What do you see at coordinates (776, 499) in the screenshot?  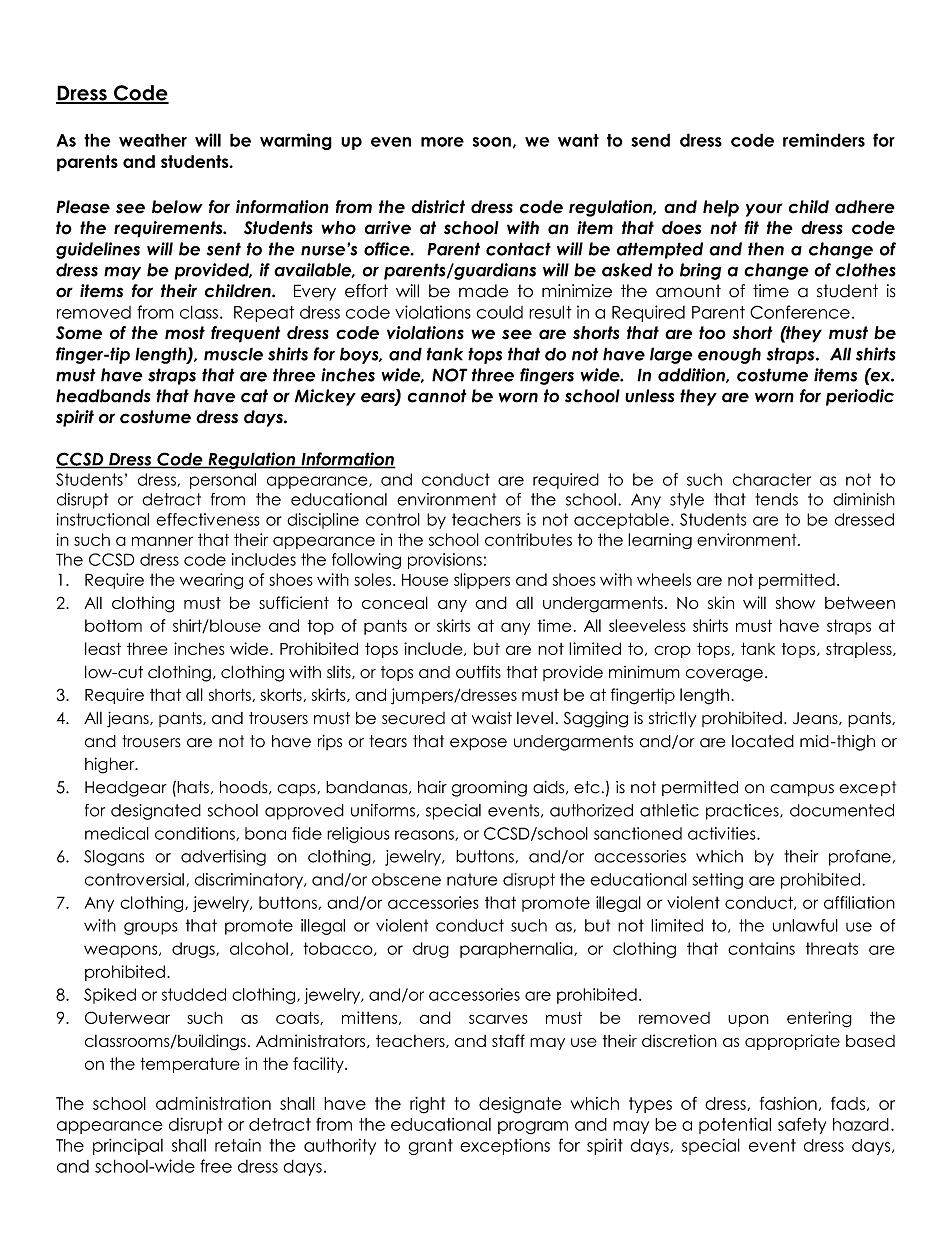 I see `tends` at bounding box center [776, 499].
